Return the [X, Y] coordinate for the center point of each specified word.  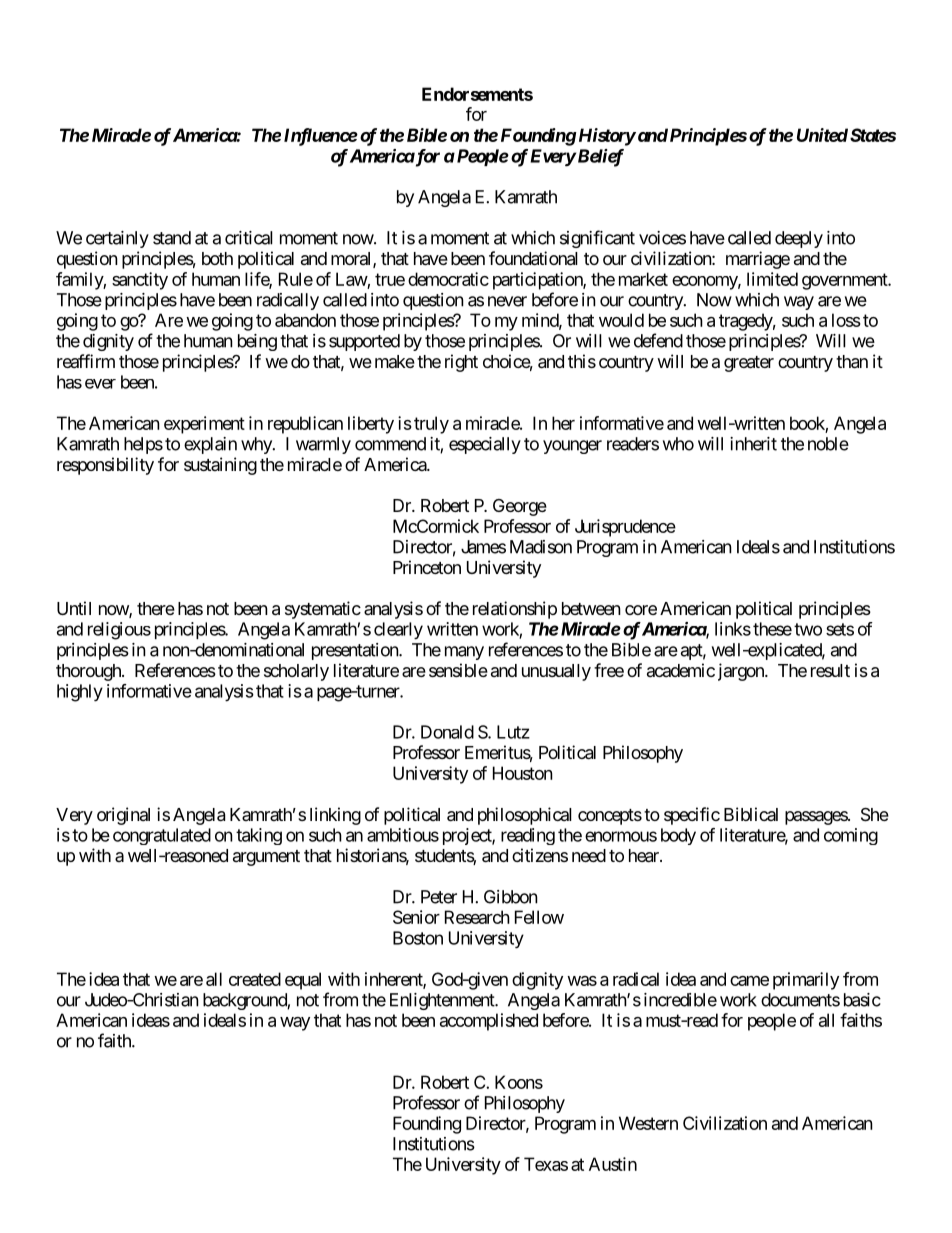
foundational [533, 258]
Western [648, 1123]
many [464, 653]
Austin [613, 1164]
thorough [89, 672]
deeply [799, 239]
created [255, 979]
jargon [742, 672]
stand [172, 238]
